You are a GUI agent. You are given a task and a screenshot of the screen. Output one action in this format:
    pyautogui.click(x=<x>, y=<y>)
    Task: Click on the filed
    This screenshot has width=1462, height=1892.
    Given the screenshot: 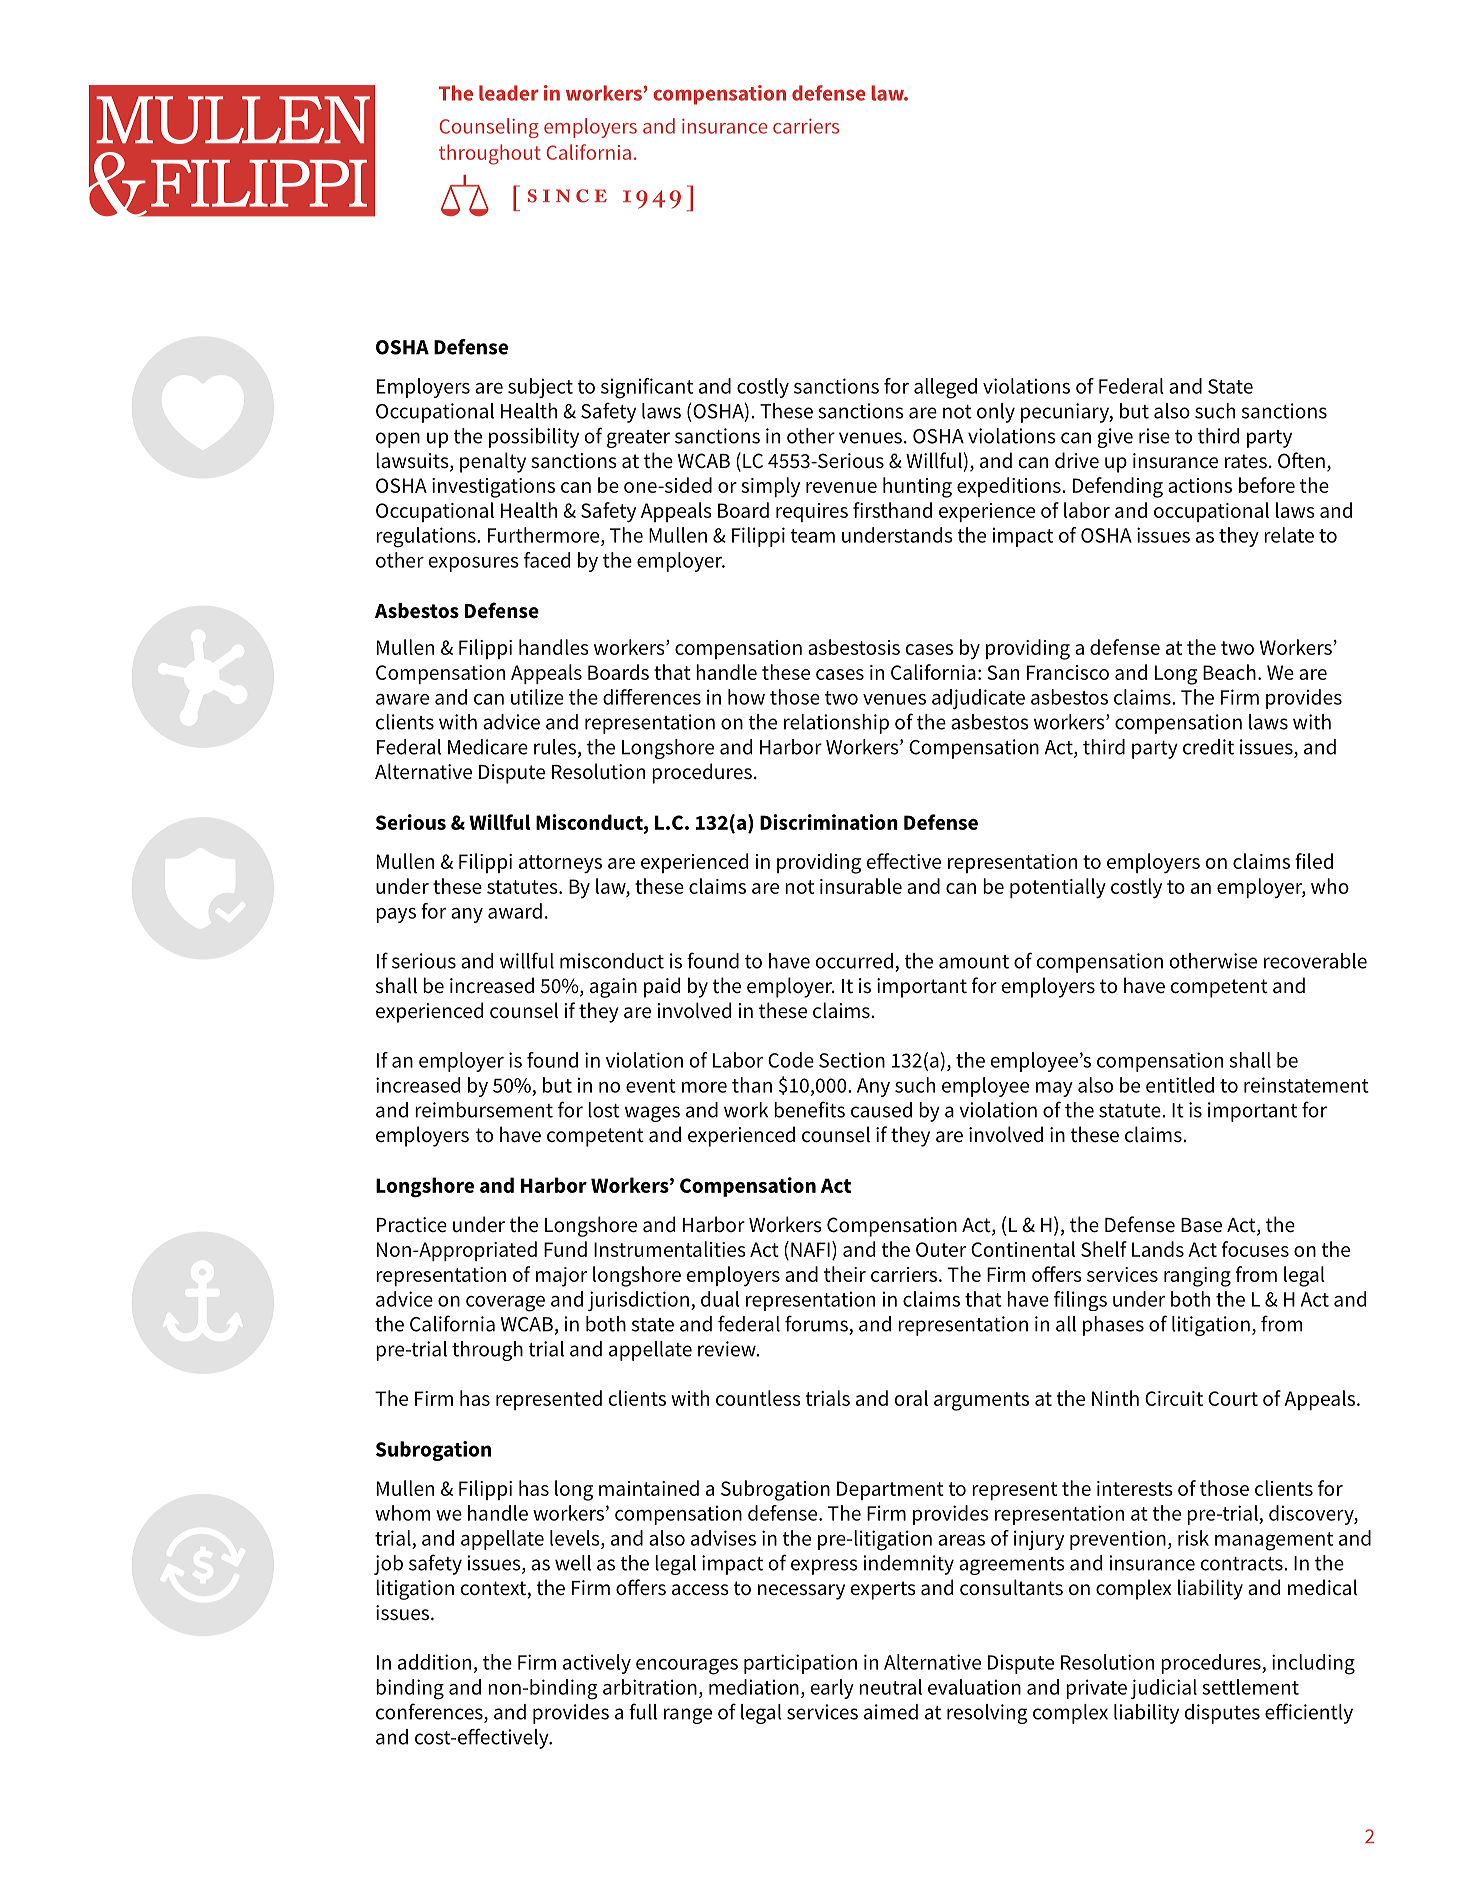 What is the action you would take?
    pyautogui.click(x=1314, y=861)
